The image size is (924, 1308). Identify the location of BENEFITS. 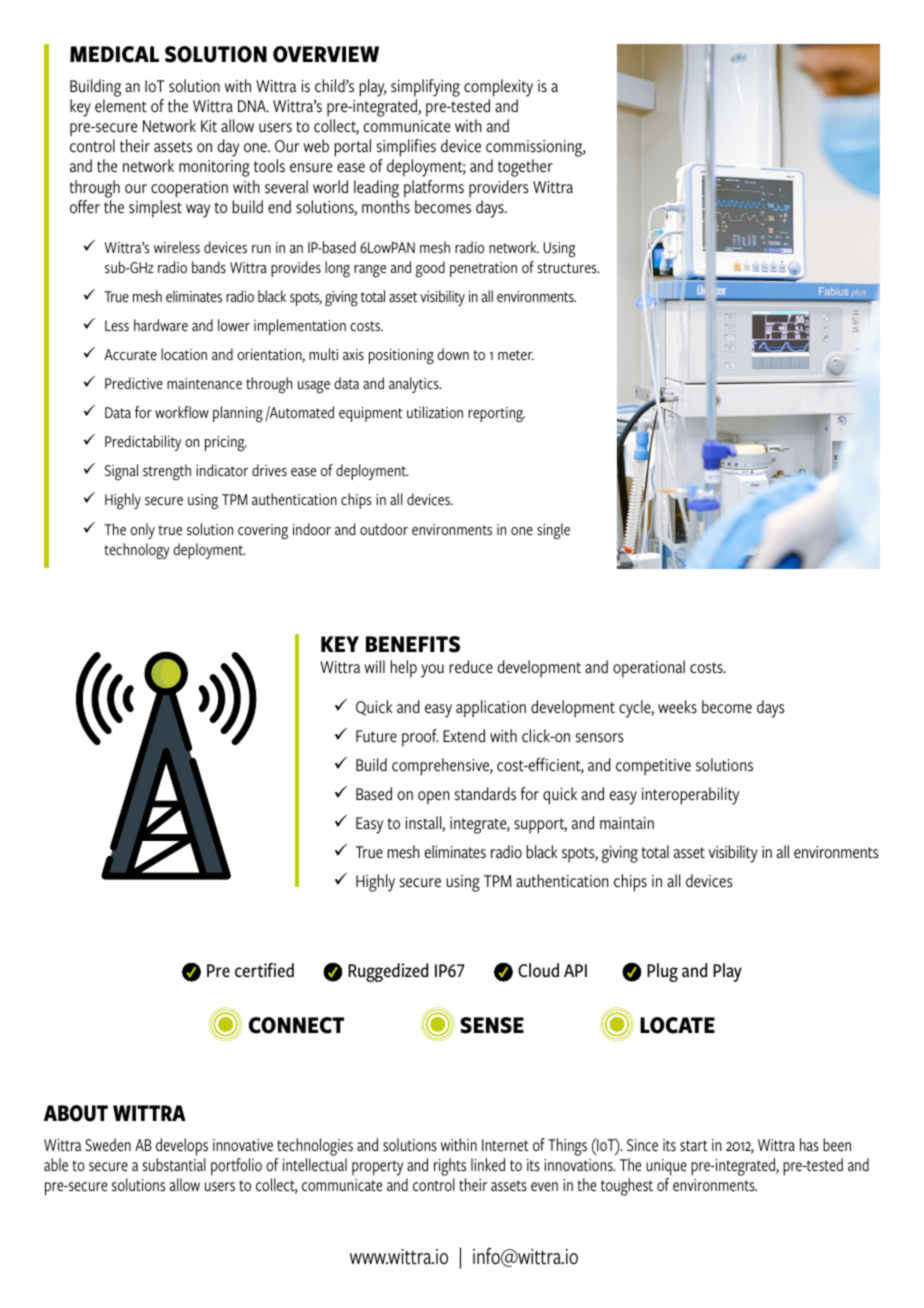
(413, 644).
